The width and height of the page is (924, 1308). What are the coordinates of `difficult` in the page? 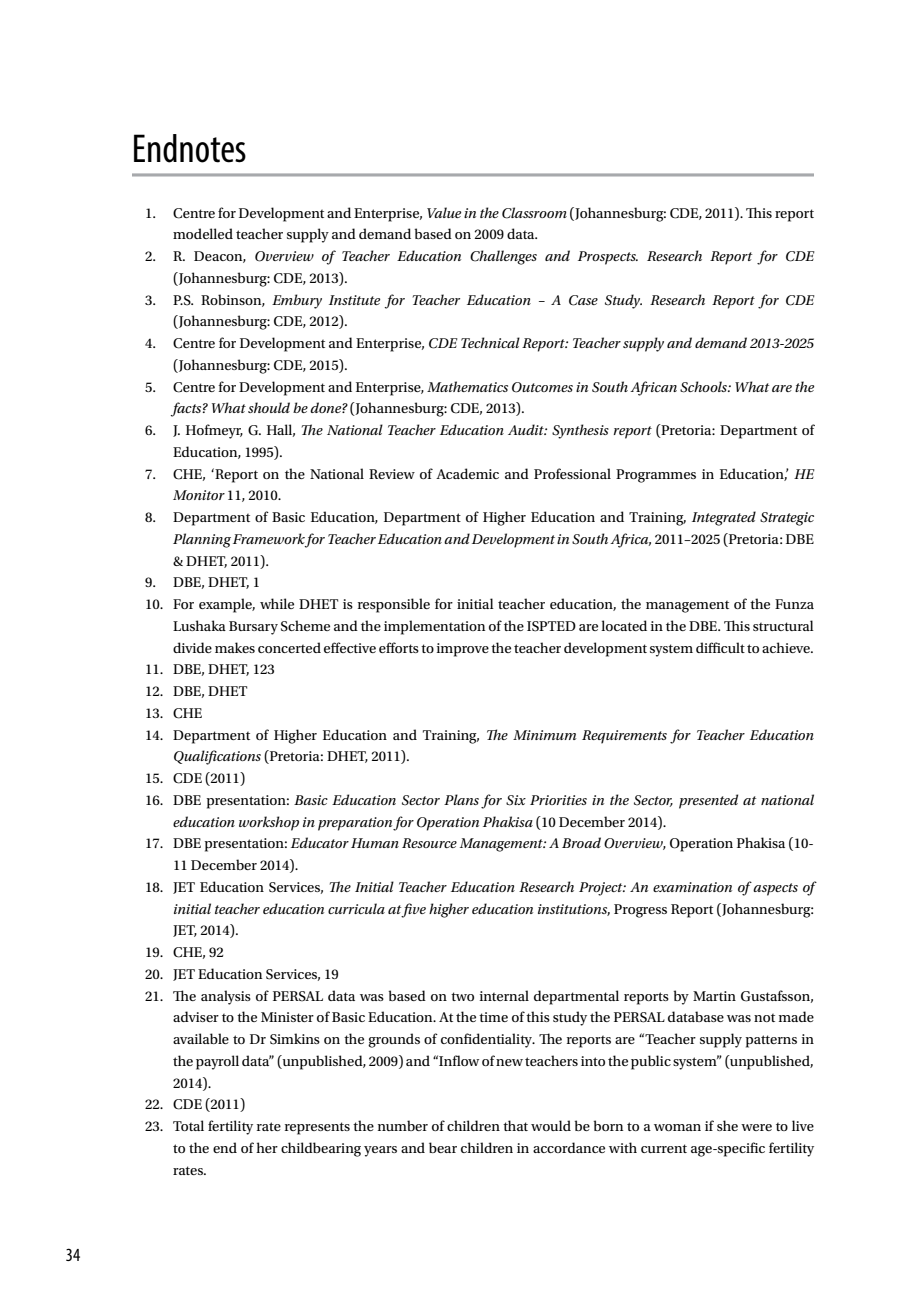 It's located at (720, 647).
